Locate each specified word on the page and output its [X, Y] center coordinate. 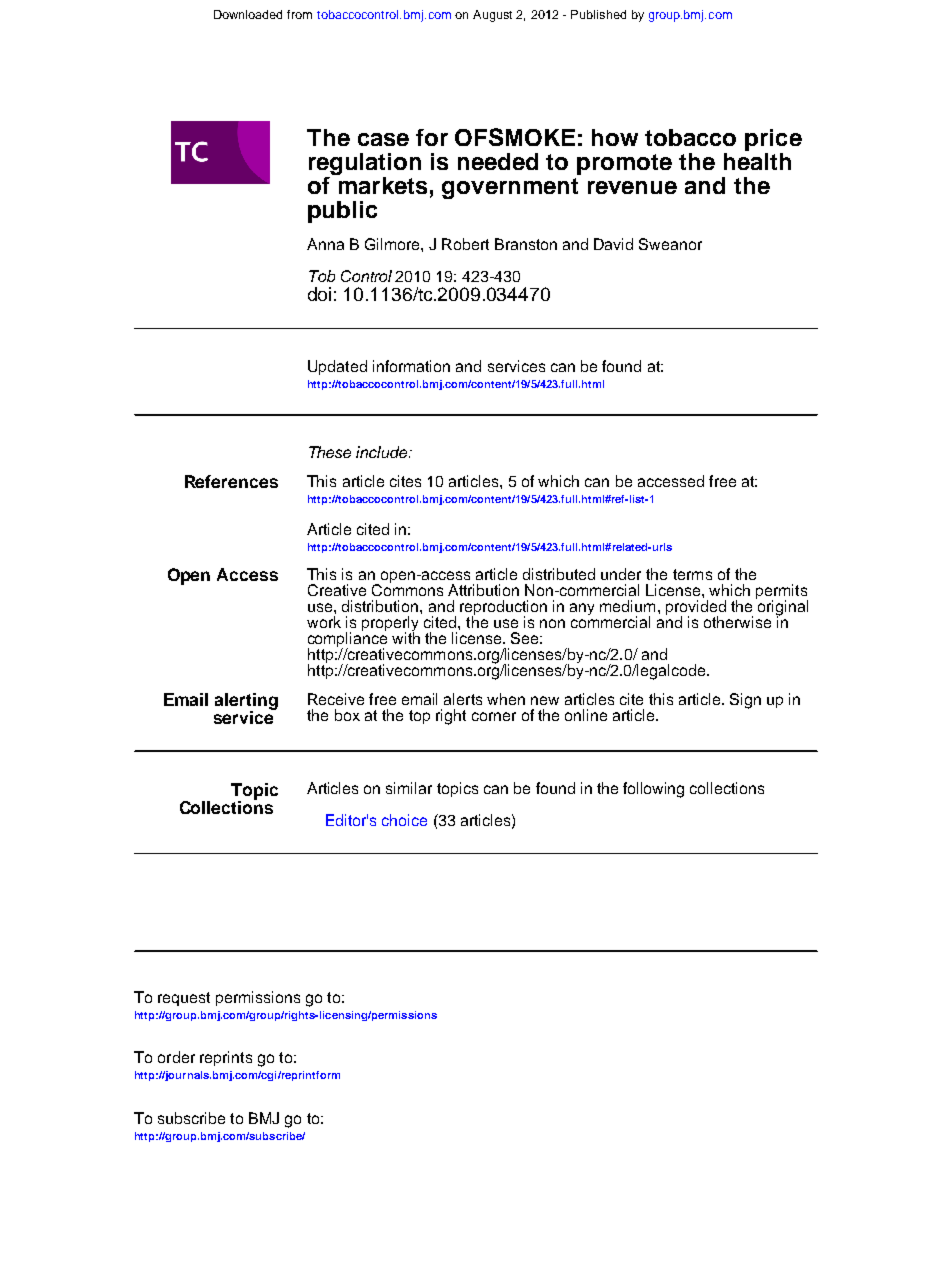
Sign [745, 701]
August [492, 16]
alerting [246, 703]
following [653, 790]
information [411, 366]
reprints [226, 1058]
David [613, 244]
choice [404, 820]
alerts [463, 699]
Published [598, 14]
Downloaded [248, 14]
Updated [337, 367]
